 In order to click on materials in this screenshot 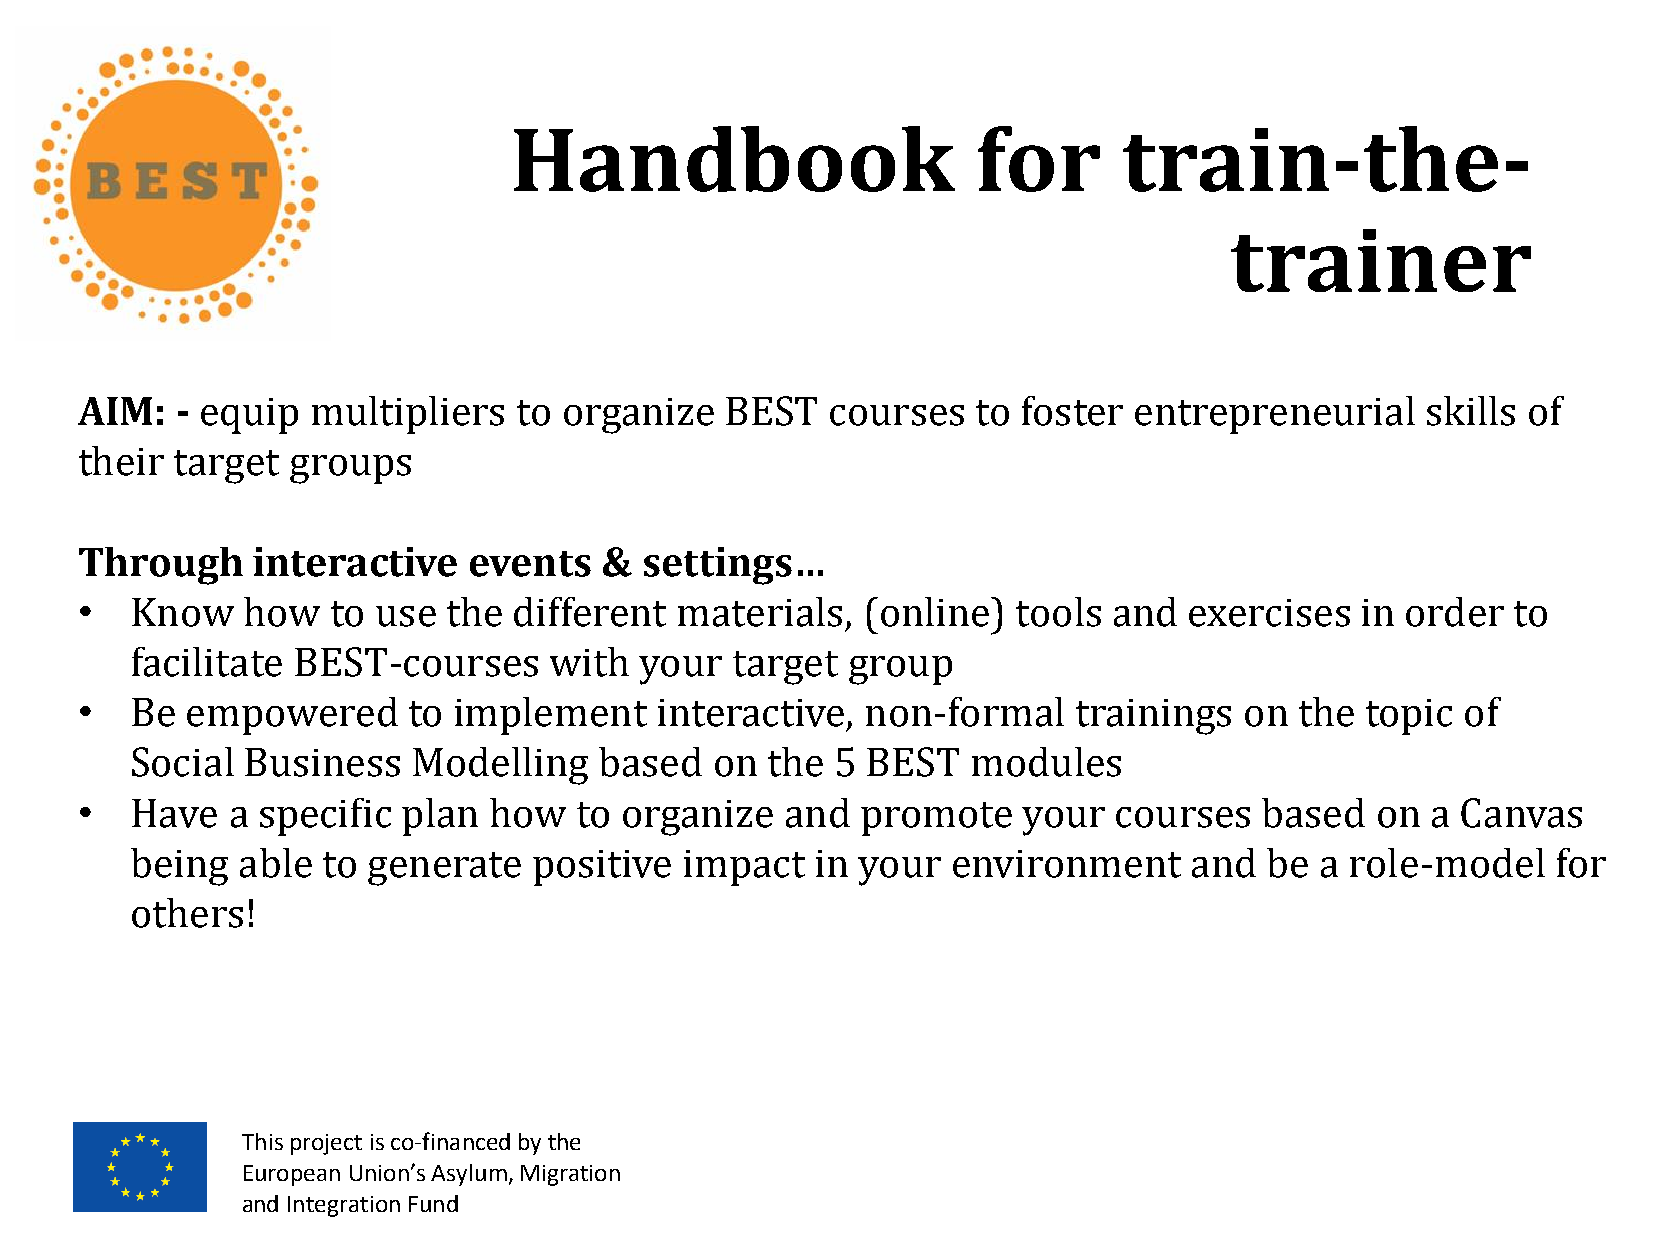, I will do `click(760, 612)`.
